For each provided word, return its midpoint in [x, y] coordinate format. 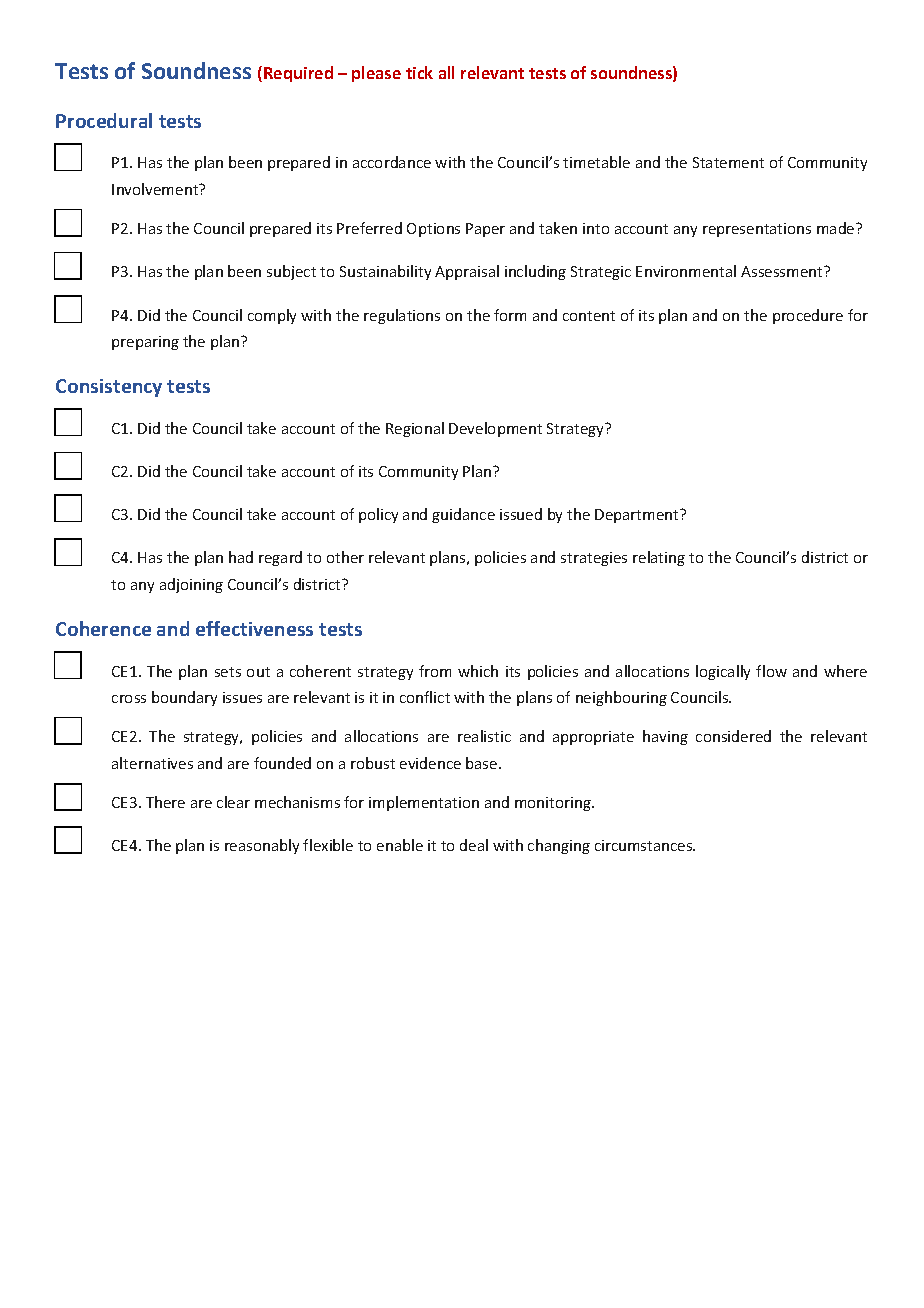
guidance [463, 515]
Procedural [104, 120]
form [510, 315]
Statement [728, 162]
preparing [145, 343]
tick [419, 72]
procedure [808, 316]
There [165, 802]
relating [659, 558]
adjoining [191, 585]
